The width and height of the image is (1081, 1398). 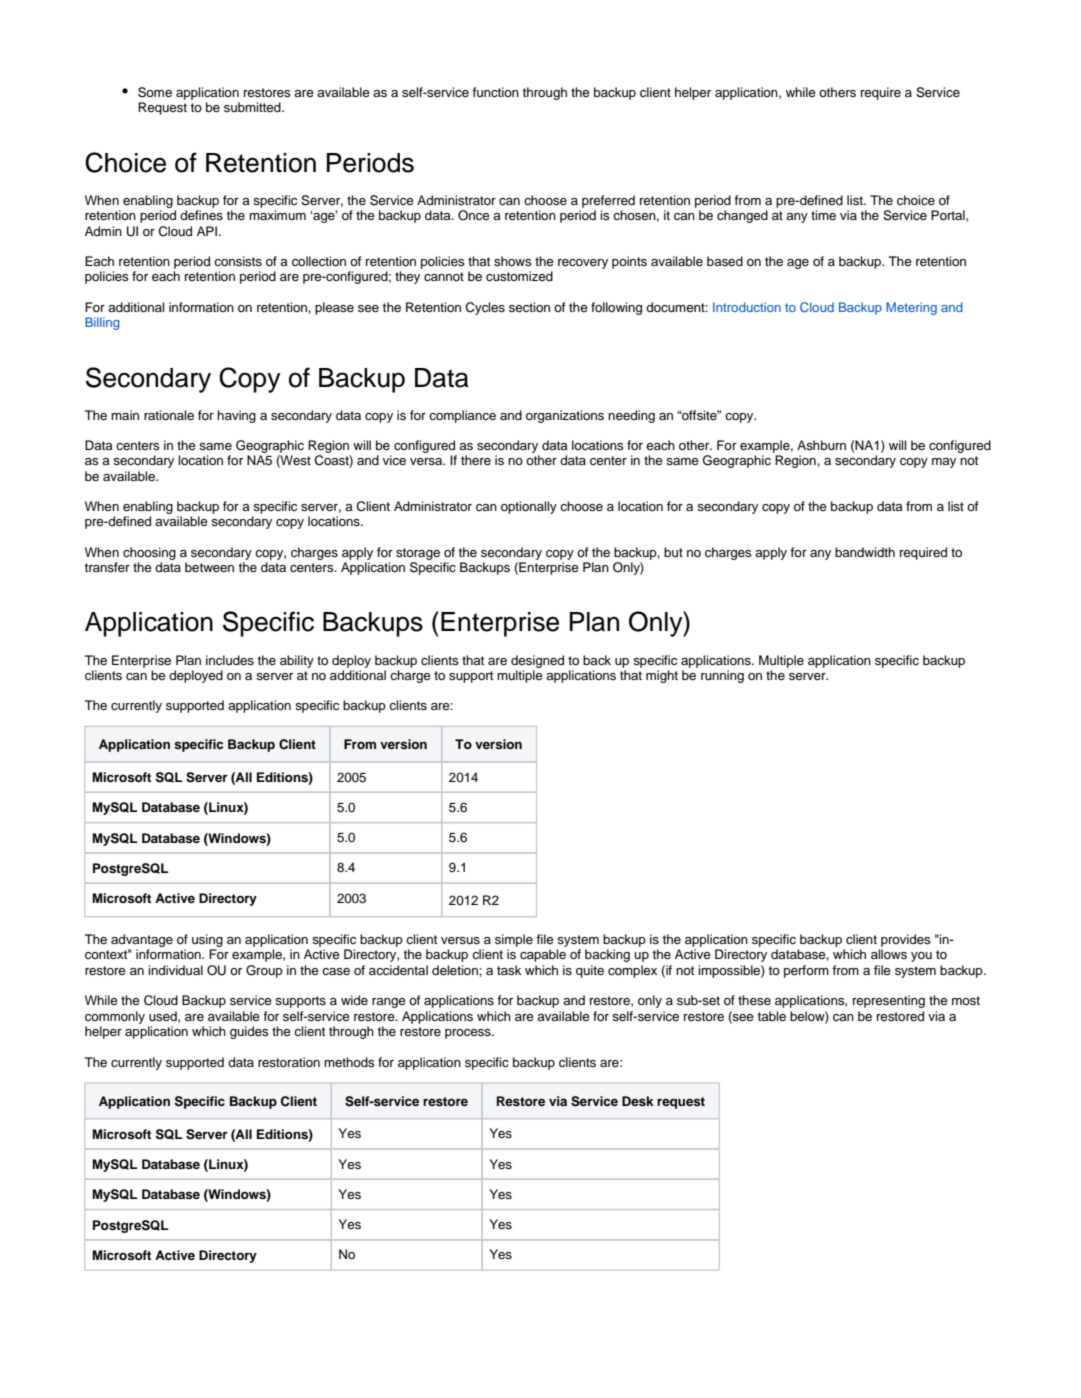 What do you see at coordinates (230, 660) in the image?
I see `includes` at bounding box center [230, 660].
